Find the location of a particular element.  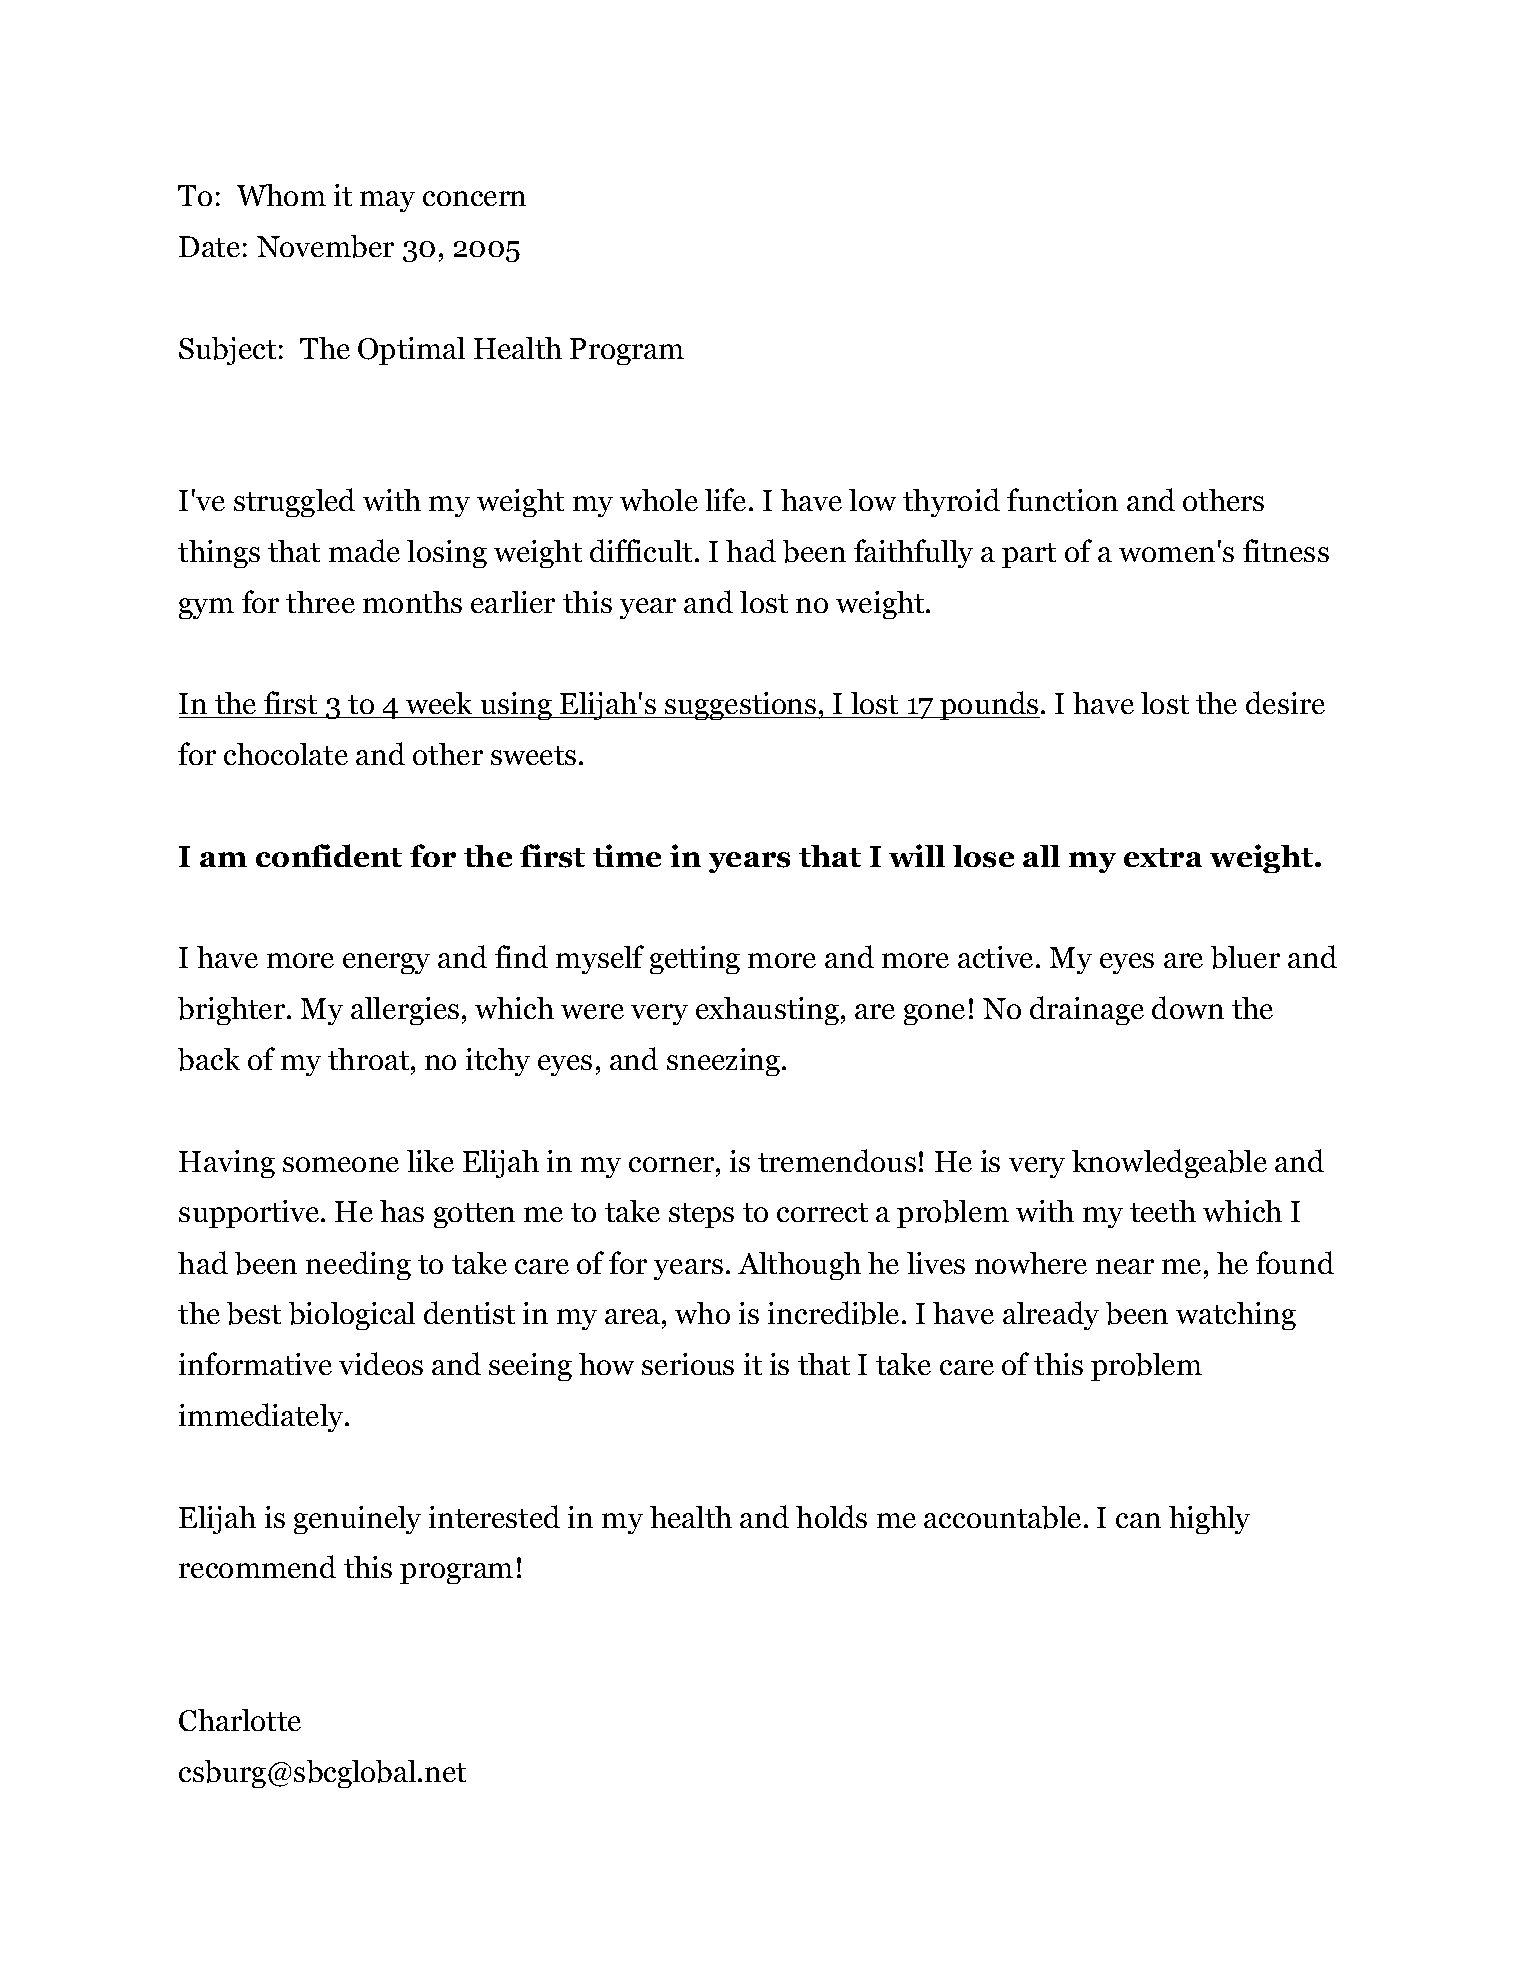

sneezing is located at coordinates (725, 1062).
